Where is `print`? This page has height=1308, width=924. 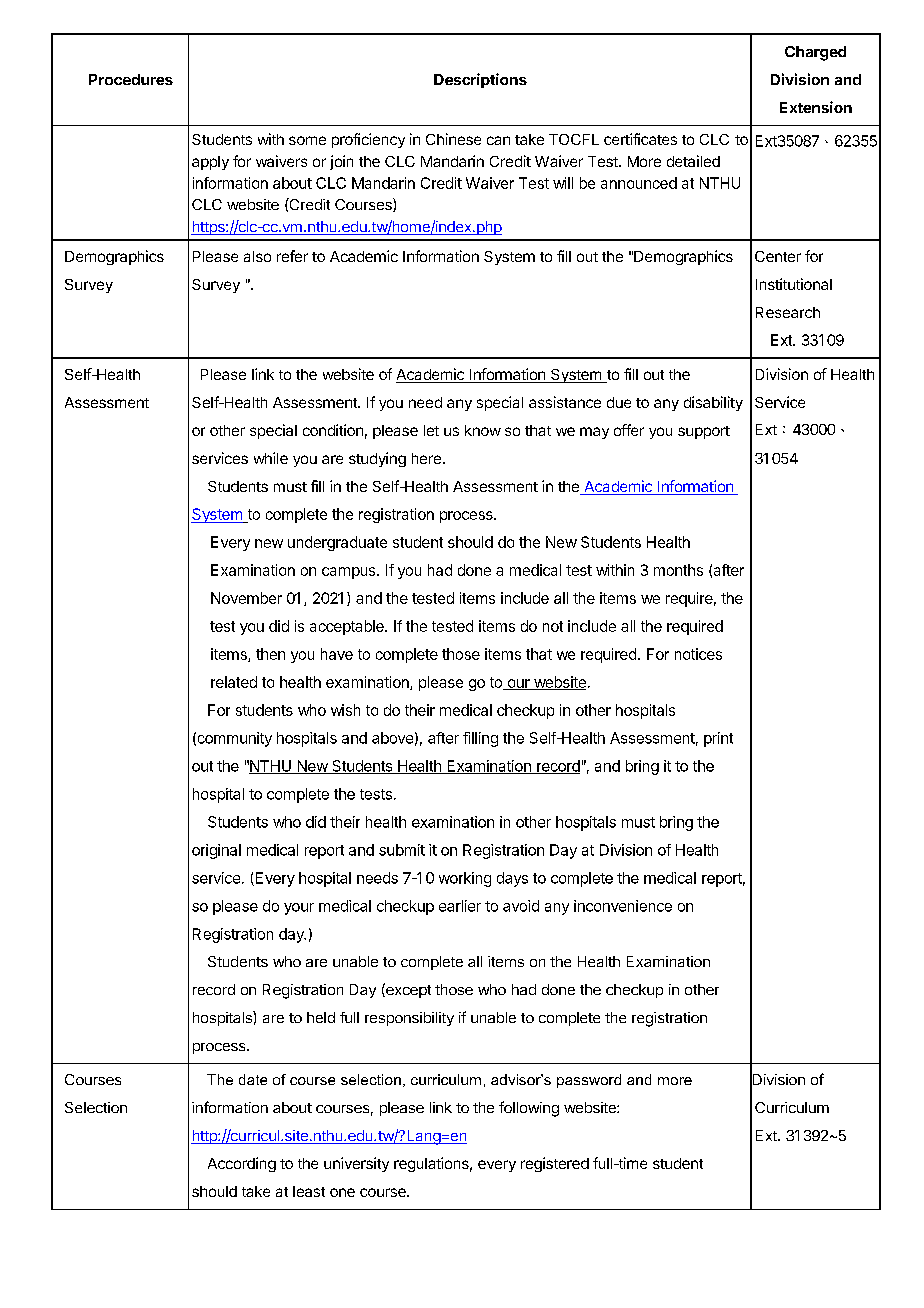
print is located at coordinates (718, 739).
